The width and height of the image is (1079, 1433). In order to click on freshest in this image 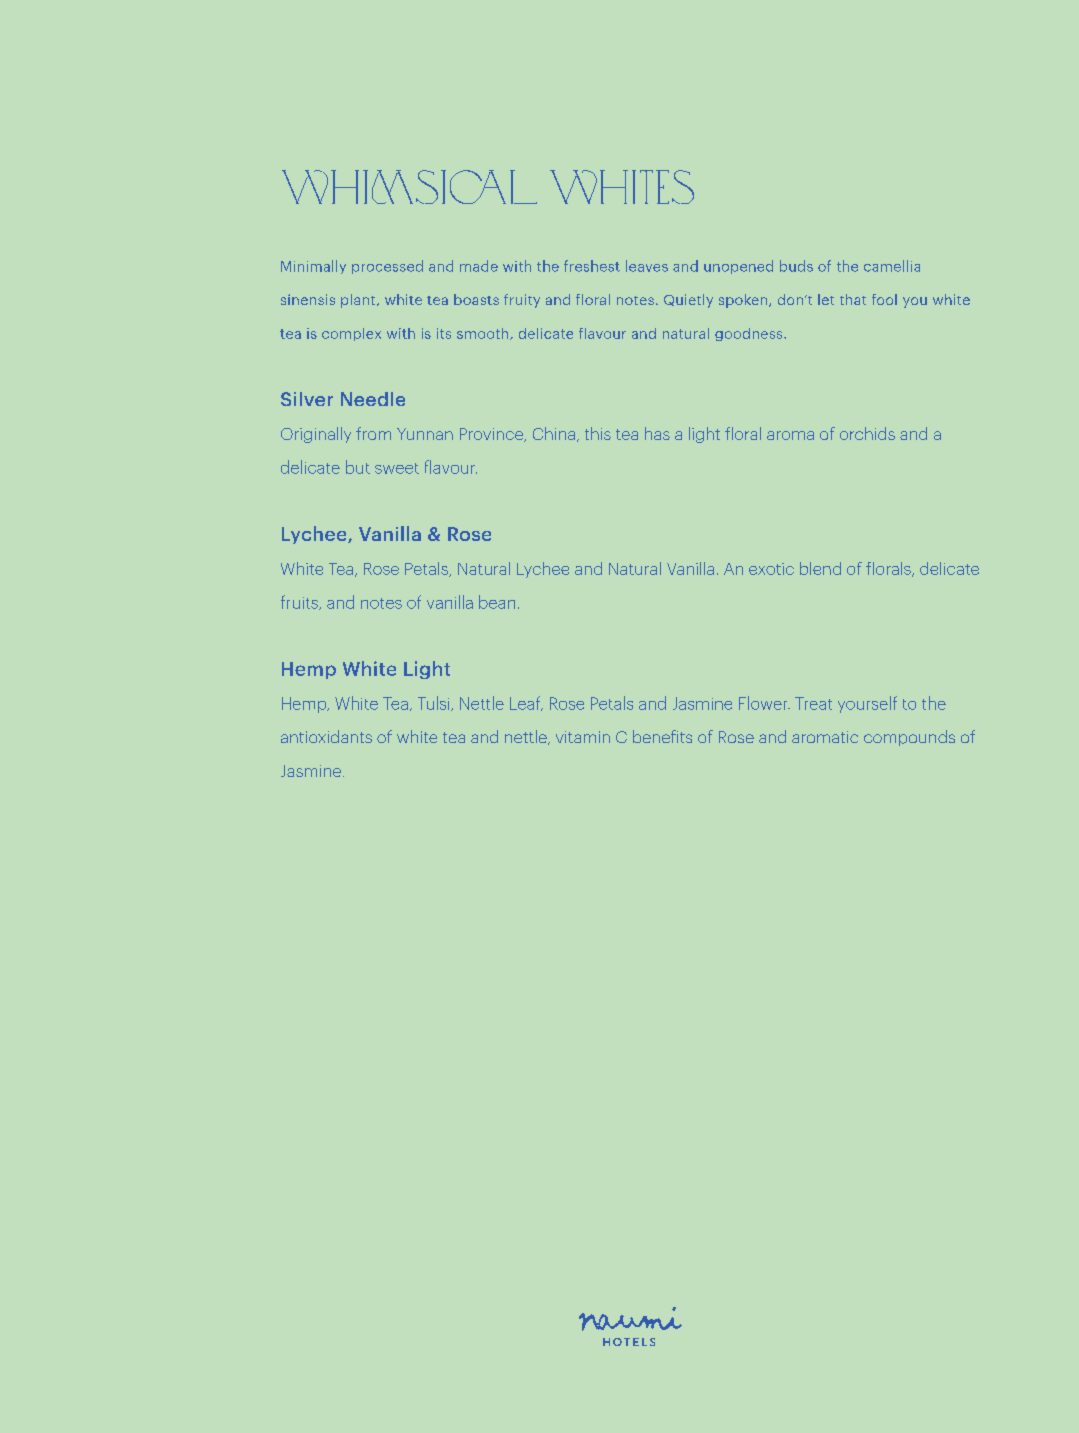, I will do `click(592, 266)`.
